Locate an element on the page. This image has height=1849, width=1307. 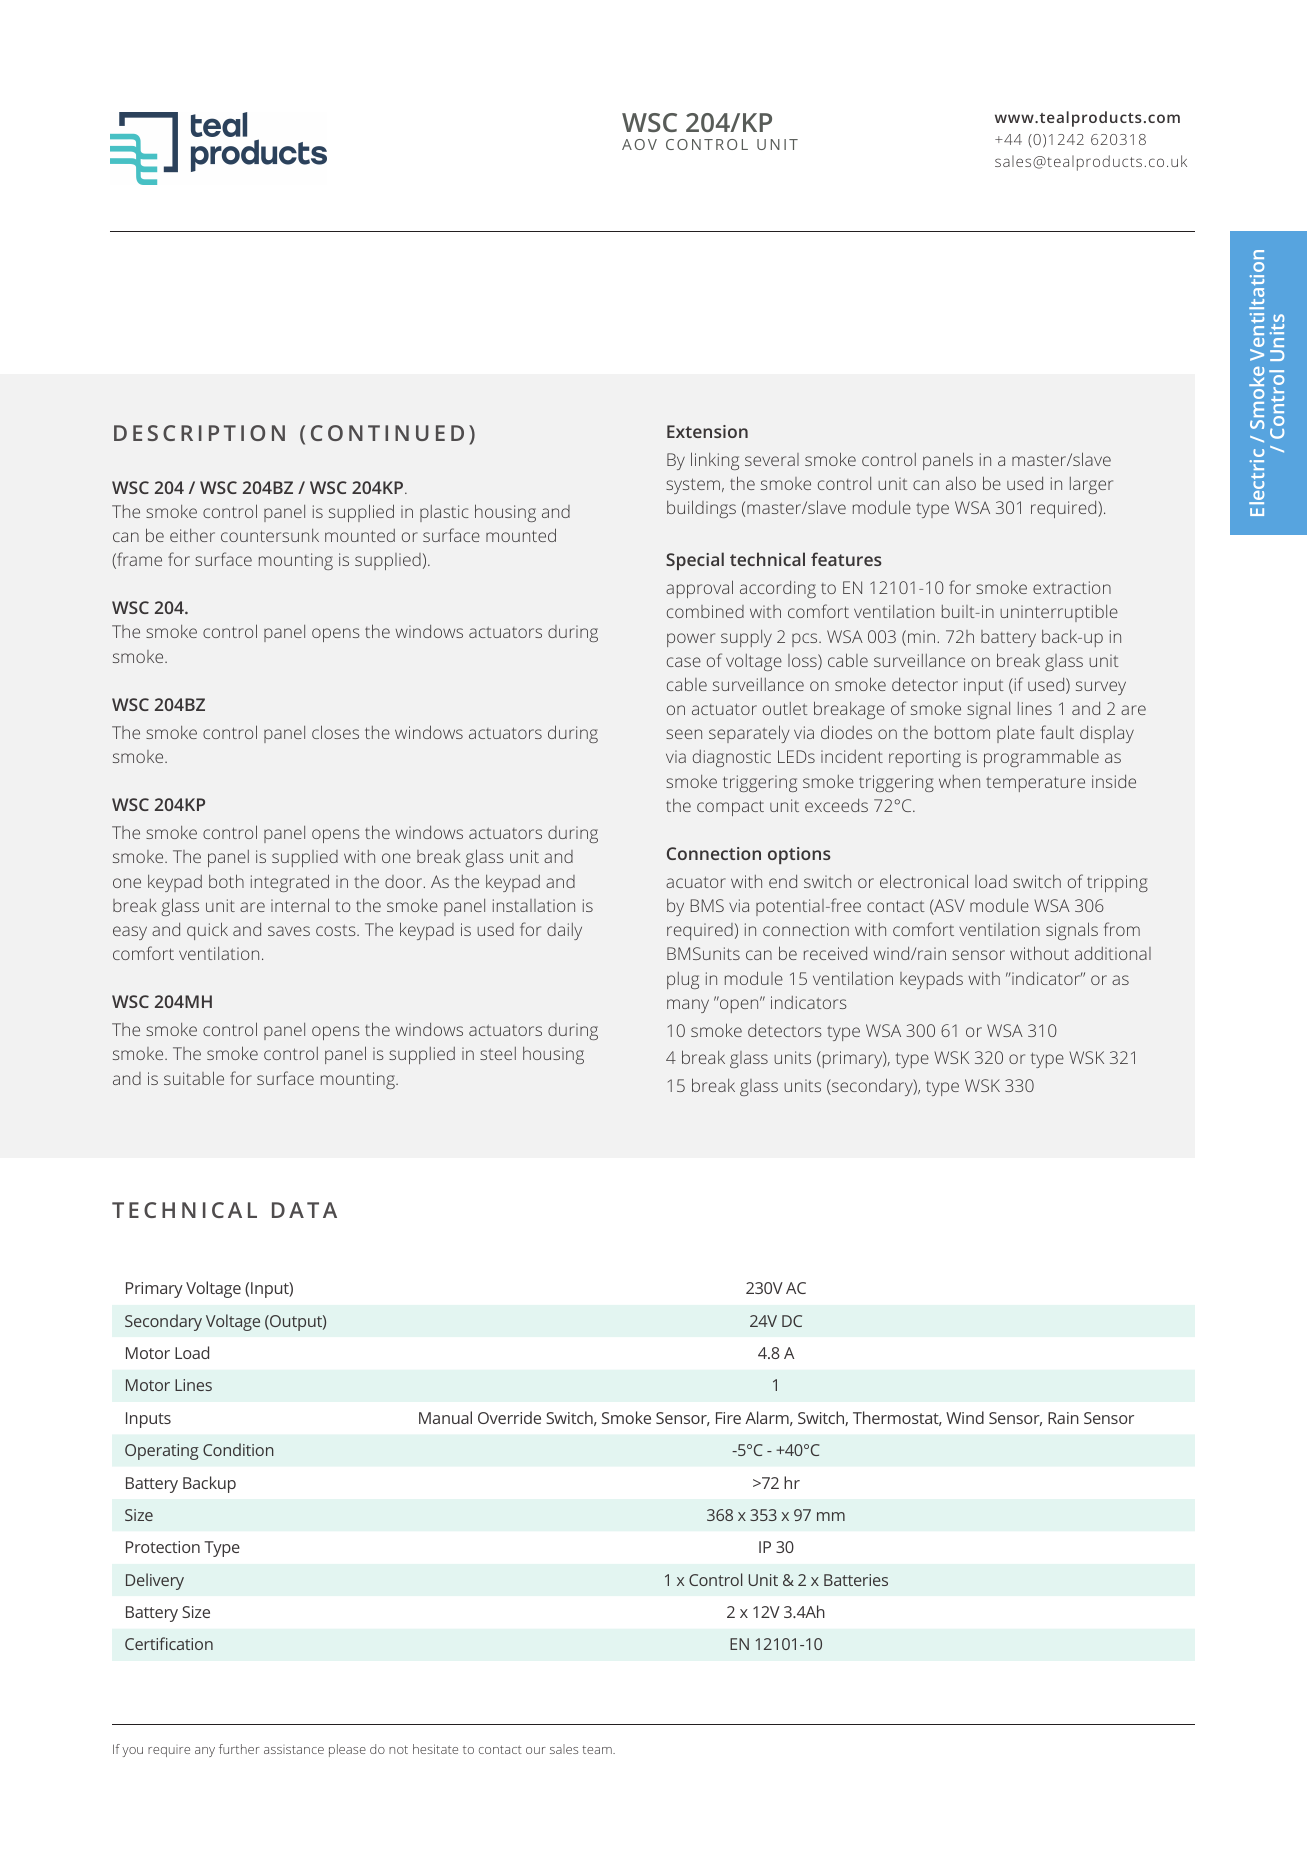
also is located at coordinates (961, 483).
